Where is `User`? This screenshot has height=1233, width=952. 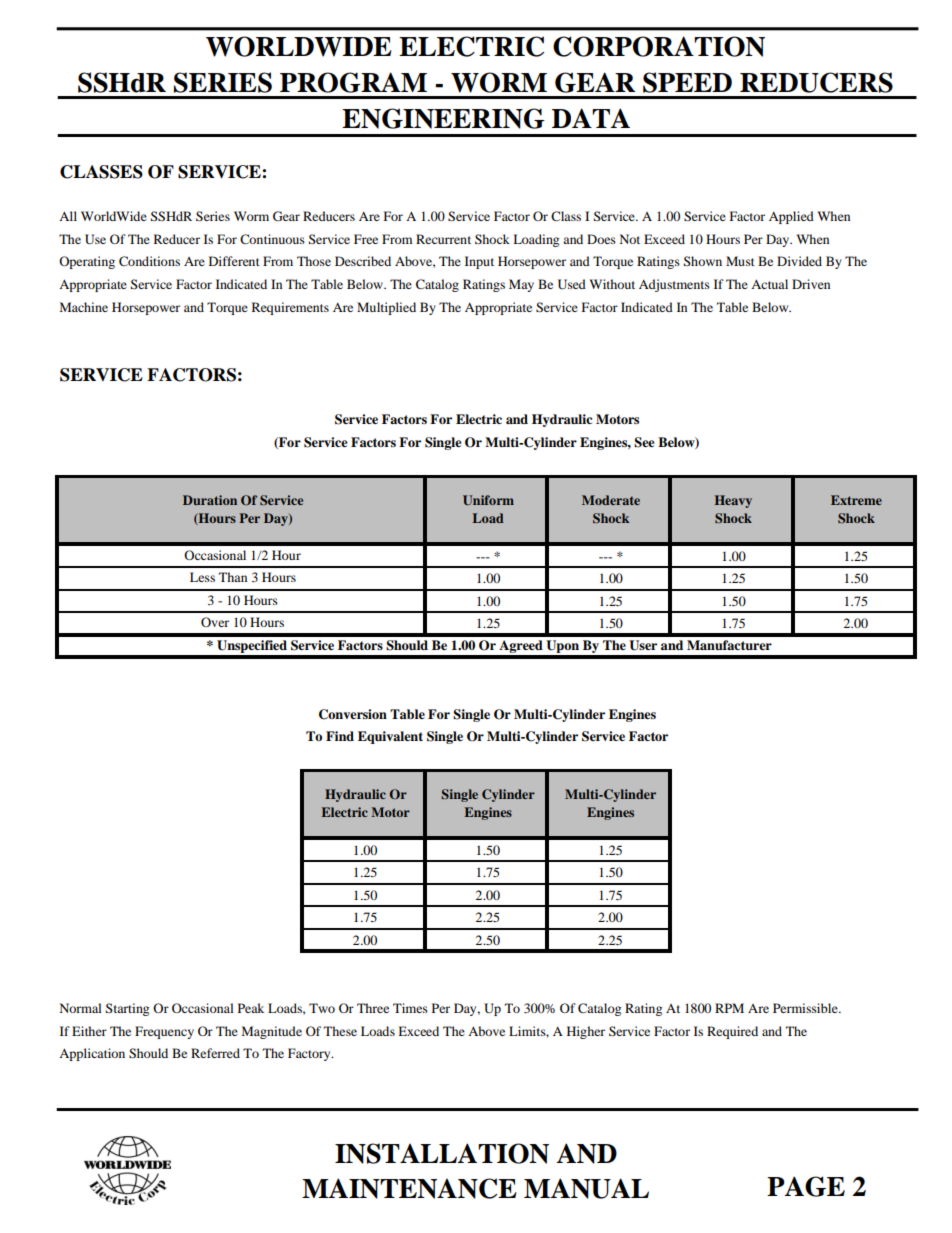 User is located at coordinates (643, 645).
